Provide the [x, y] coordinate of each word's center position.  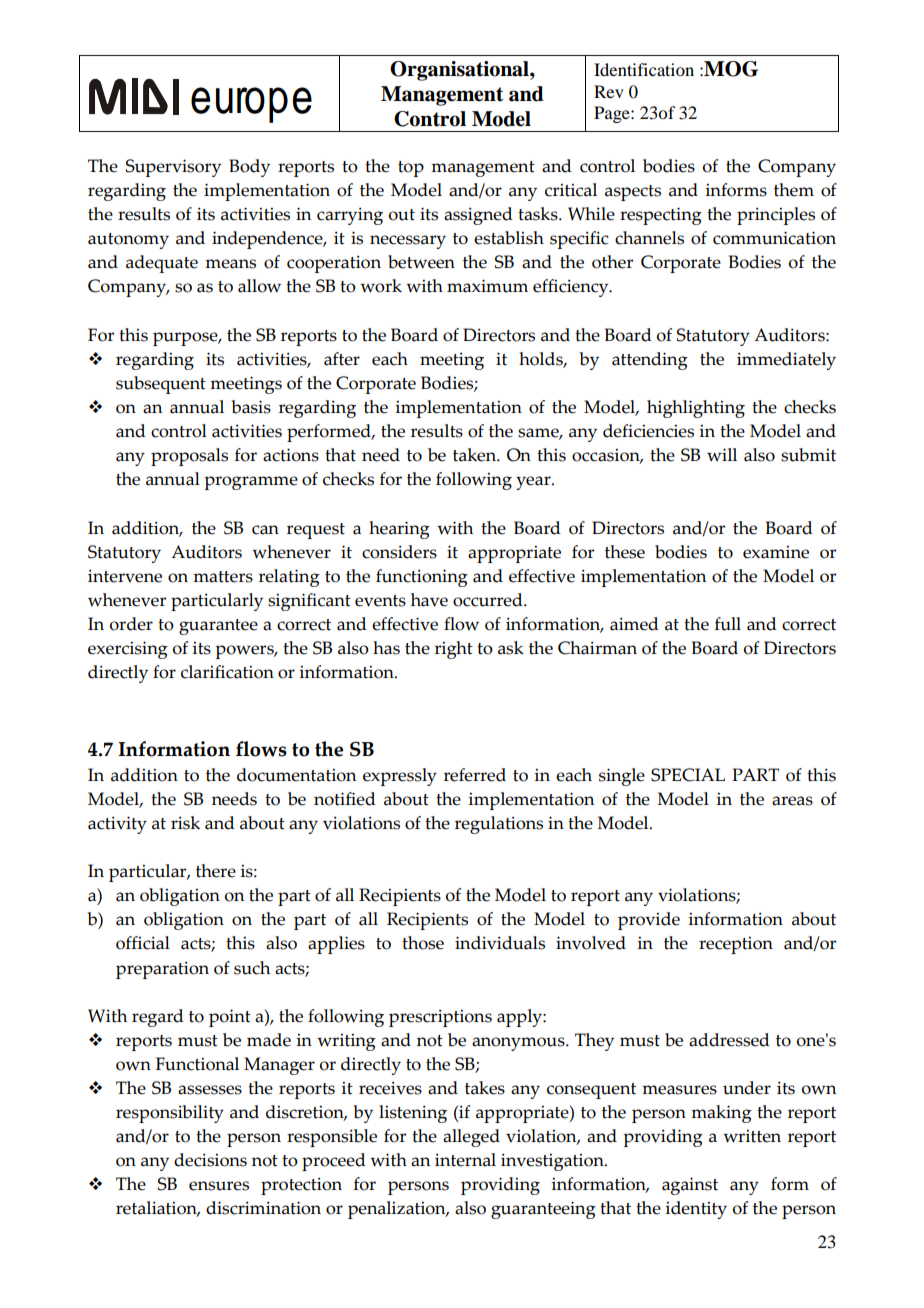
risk [185, 823]
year [534, 483]
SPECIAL [688, 775]
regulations [499, 825]
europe [251, 105]
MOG [730, 69]
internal [465, 1160]
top [411, 169]
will [722, 455]
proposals [189, 457]
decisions [210, 1160]
